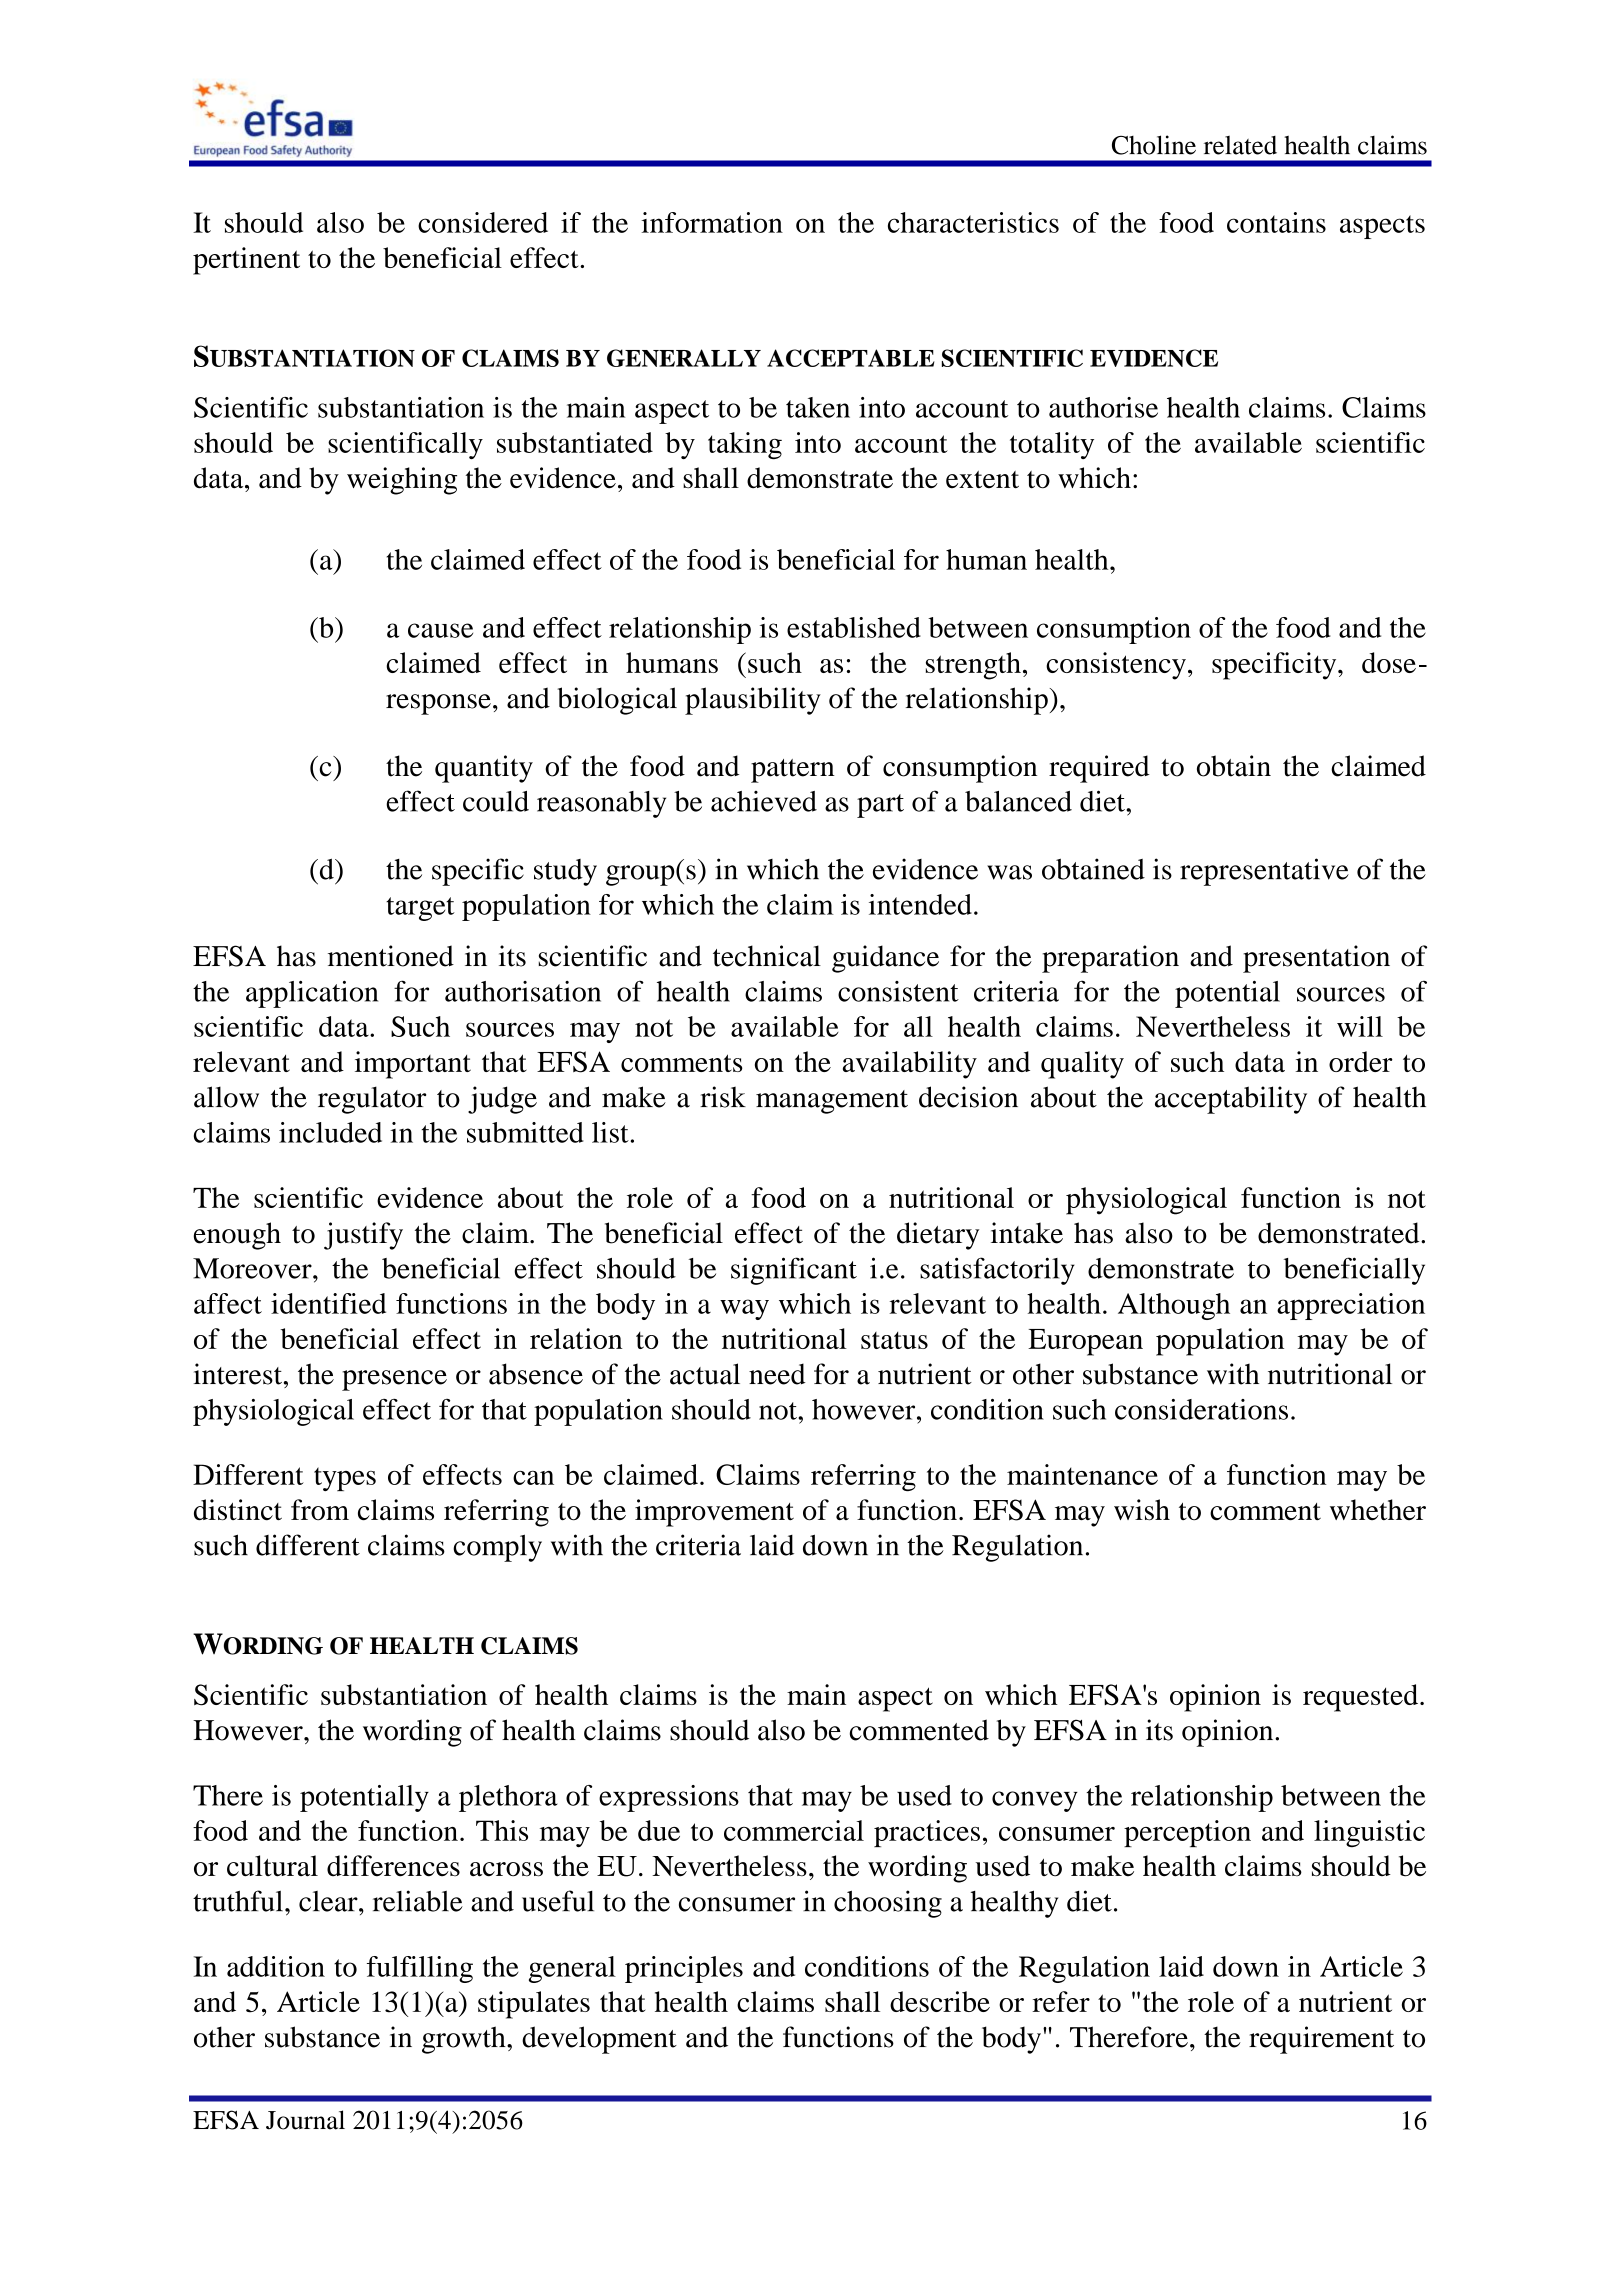 The image size is (1620, 2291). Describe the element at coordinates (508, 1798) in the screenshot. I see `plethora` at that location.
